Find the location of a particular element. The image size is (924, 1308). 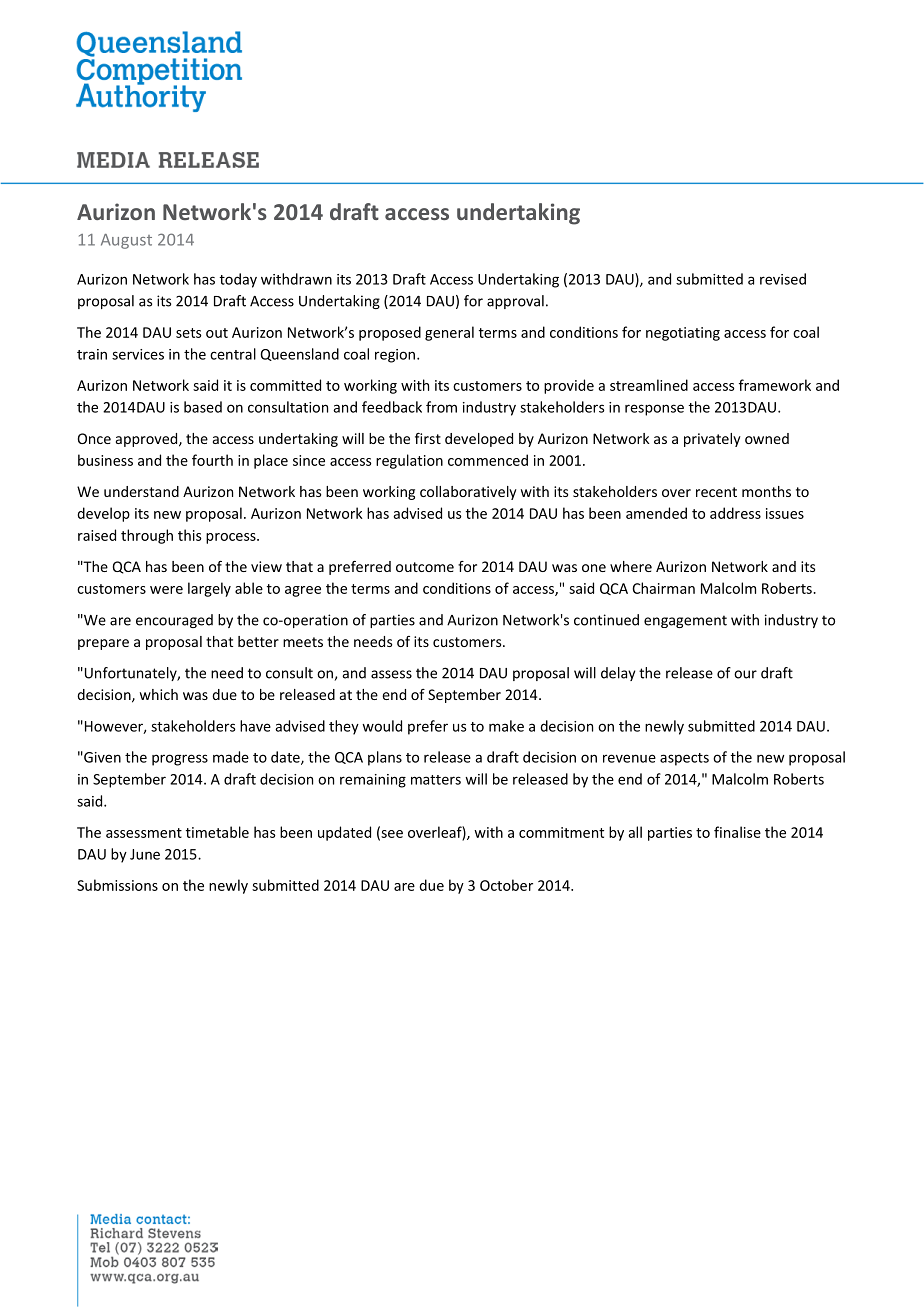

aspects is located at coordinates (684, 759).
